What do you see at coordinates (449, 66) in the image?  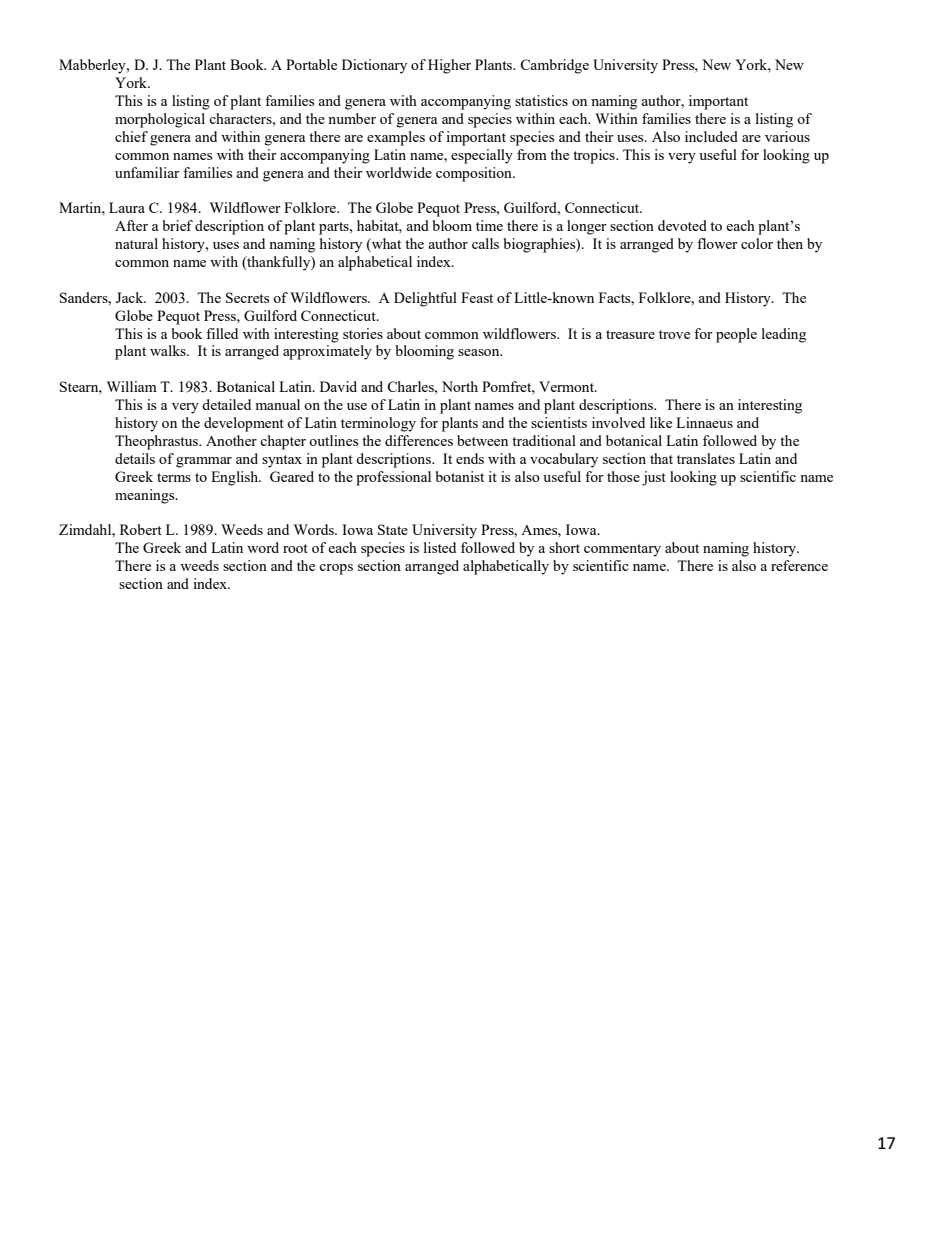 I see `Higher` at bounding box center [449, 66].
